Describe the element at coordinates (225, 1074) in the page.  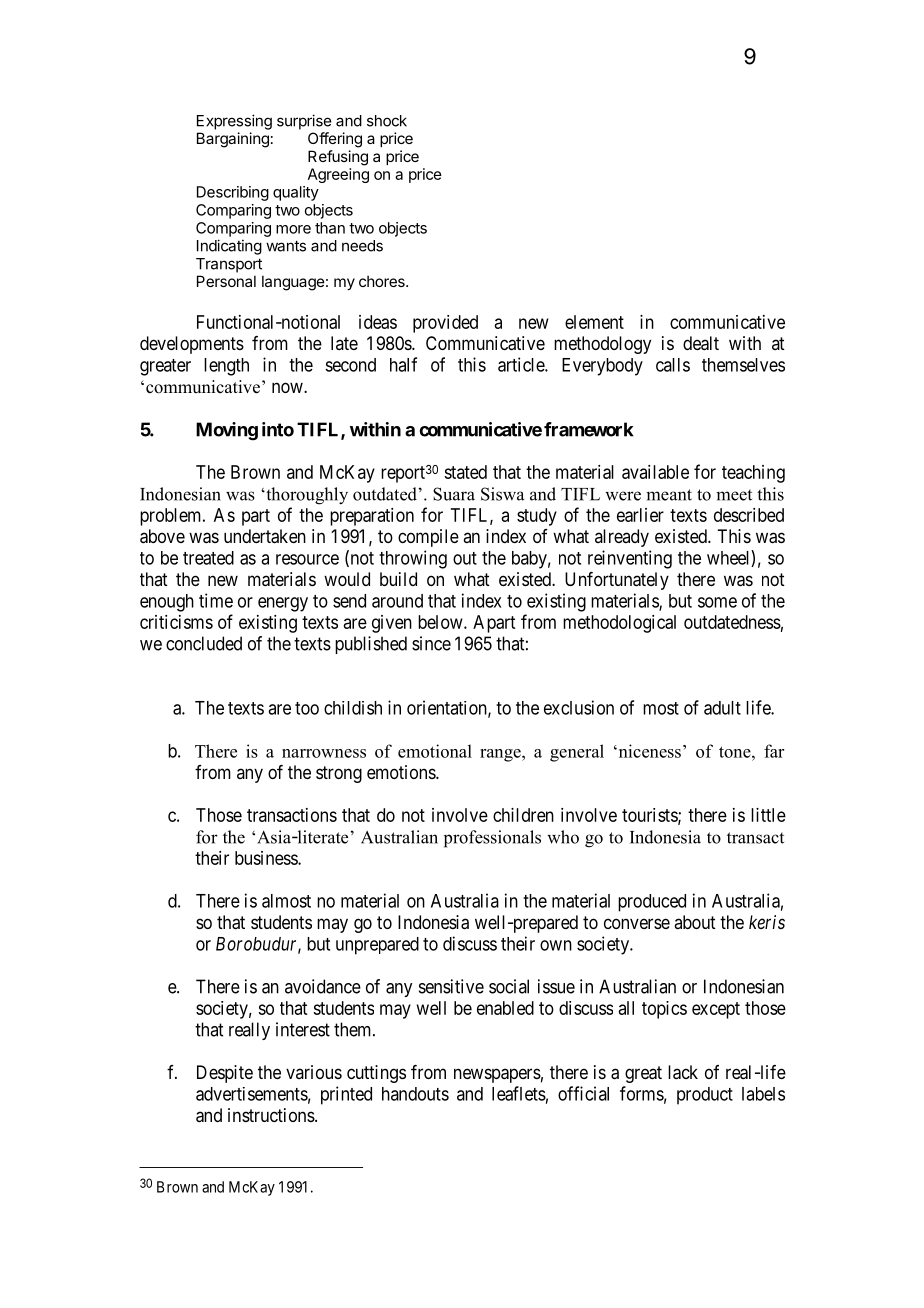
I see `Despite` at that location.
